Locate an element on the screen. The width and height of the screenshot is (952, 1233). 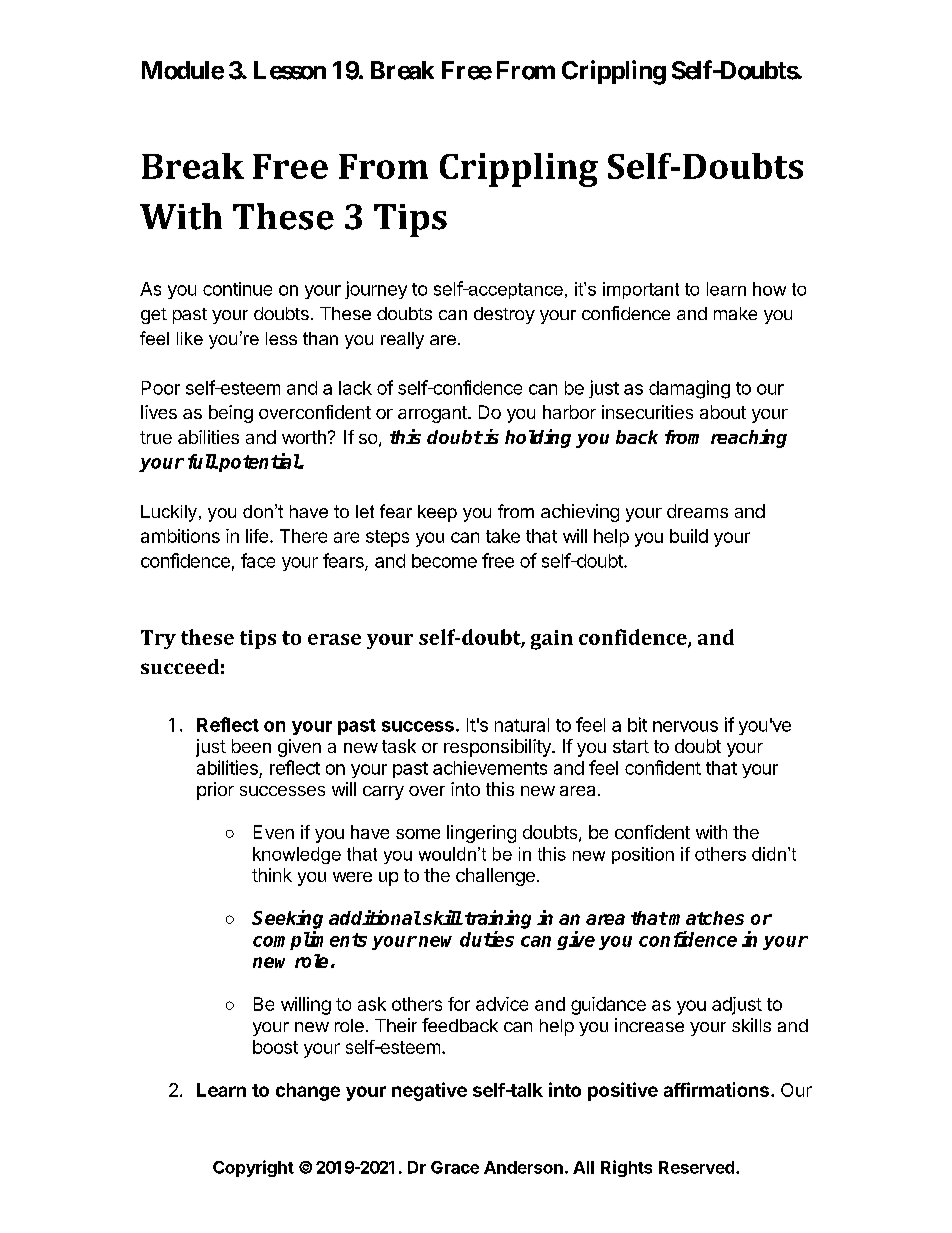
duties is located at coordinates (487, 939).
